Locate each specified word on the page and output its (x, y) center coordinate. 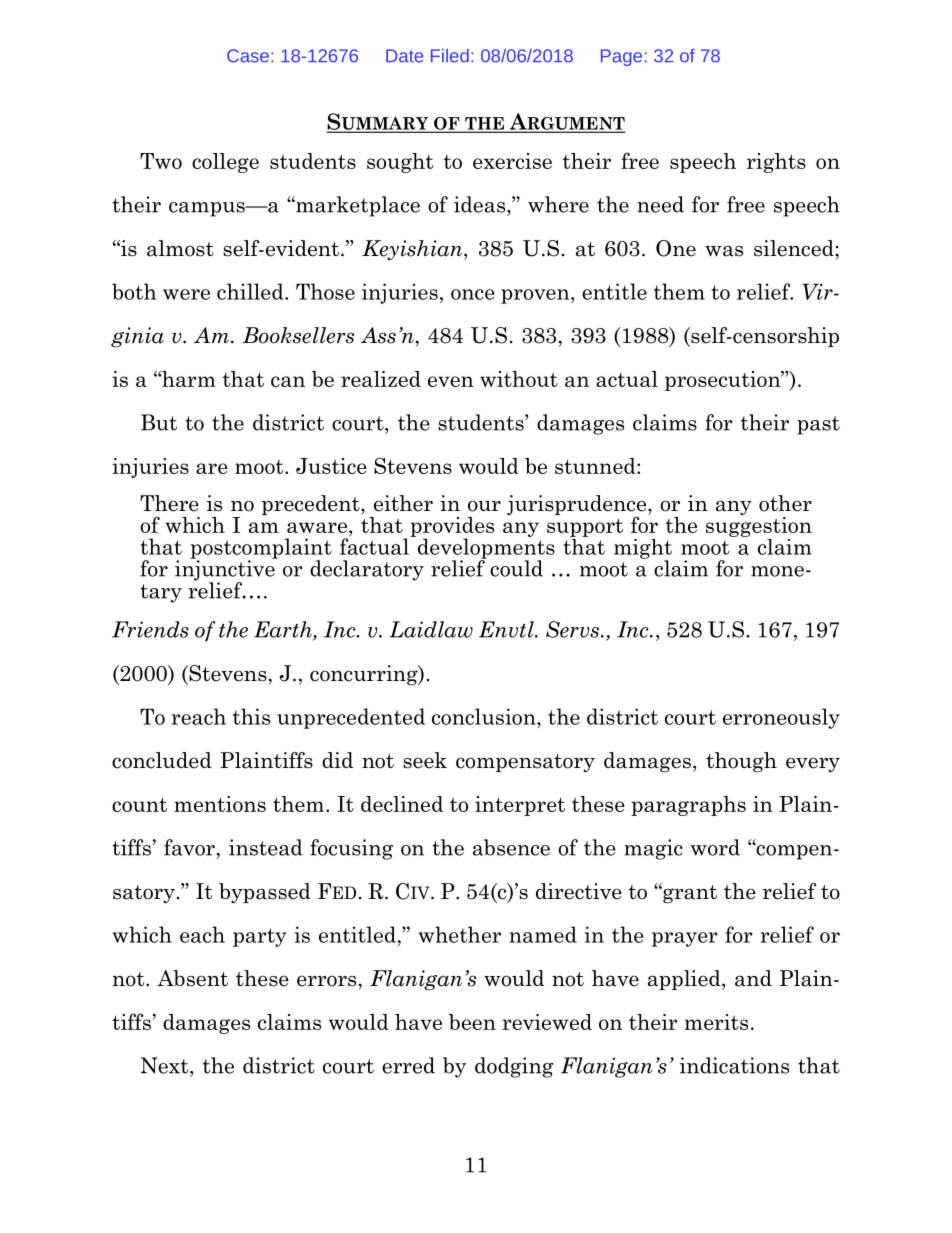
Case (248, 56)
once (473, 294)
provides (452, 528)
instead (266, 847)
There (169, 503)
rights (776, 163)
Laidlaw (431, 629)
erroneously (781, 718)
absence (511, 847)
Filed (450, 56)
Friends (150, 629)
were (186, 294)
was (724, 251)
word (715, 847)
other (785, 503)
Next (166, 1065)
